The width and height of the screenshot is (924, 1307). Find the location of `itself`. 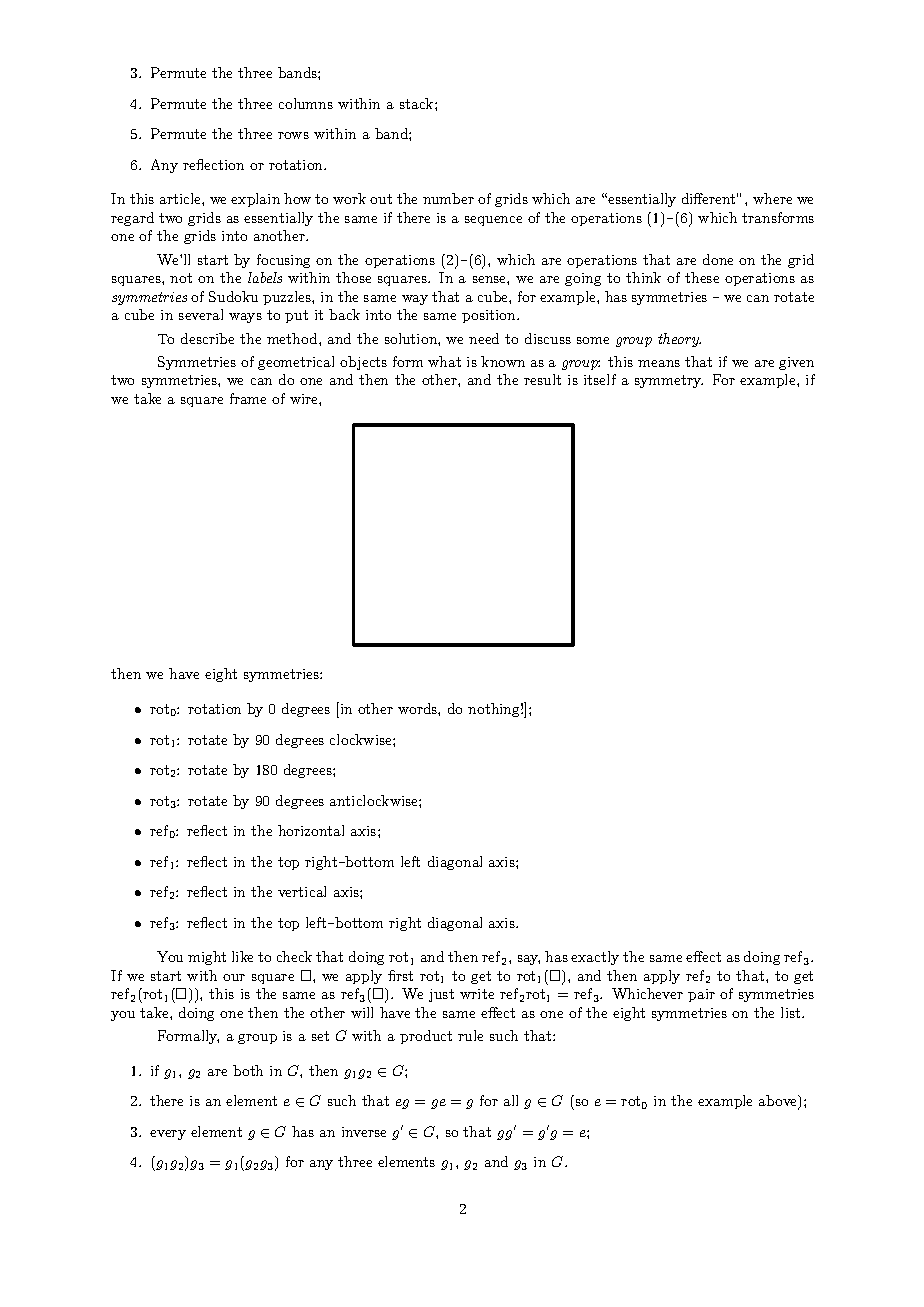

itself is located at coordinates (600, 379).
